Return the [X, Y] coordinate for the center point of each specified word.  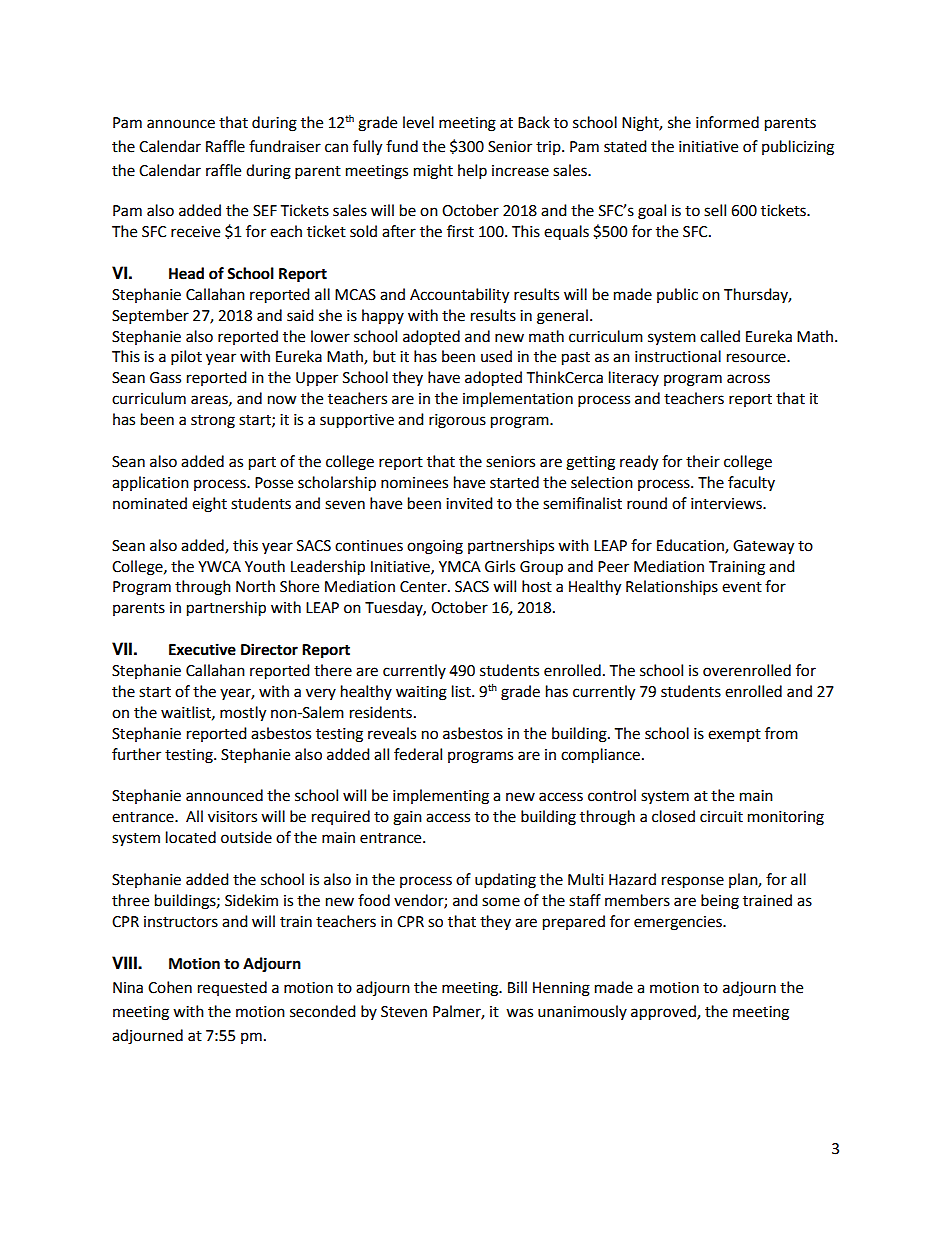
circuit [721, 817]
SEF [265, 211]
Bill [517, 987]
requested [232, 988]
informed [727, 122]
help [472, 172]
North [255, 586]
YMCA [460, 567]
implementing [441, 797]
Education [691, 546]
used [496, 356]
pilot [186, 358]
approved [664, 1013]
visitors [232, 817]
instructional [678, 356]
